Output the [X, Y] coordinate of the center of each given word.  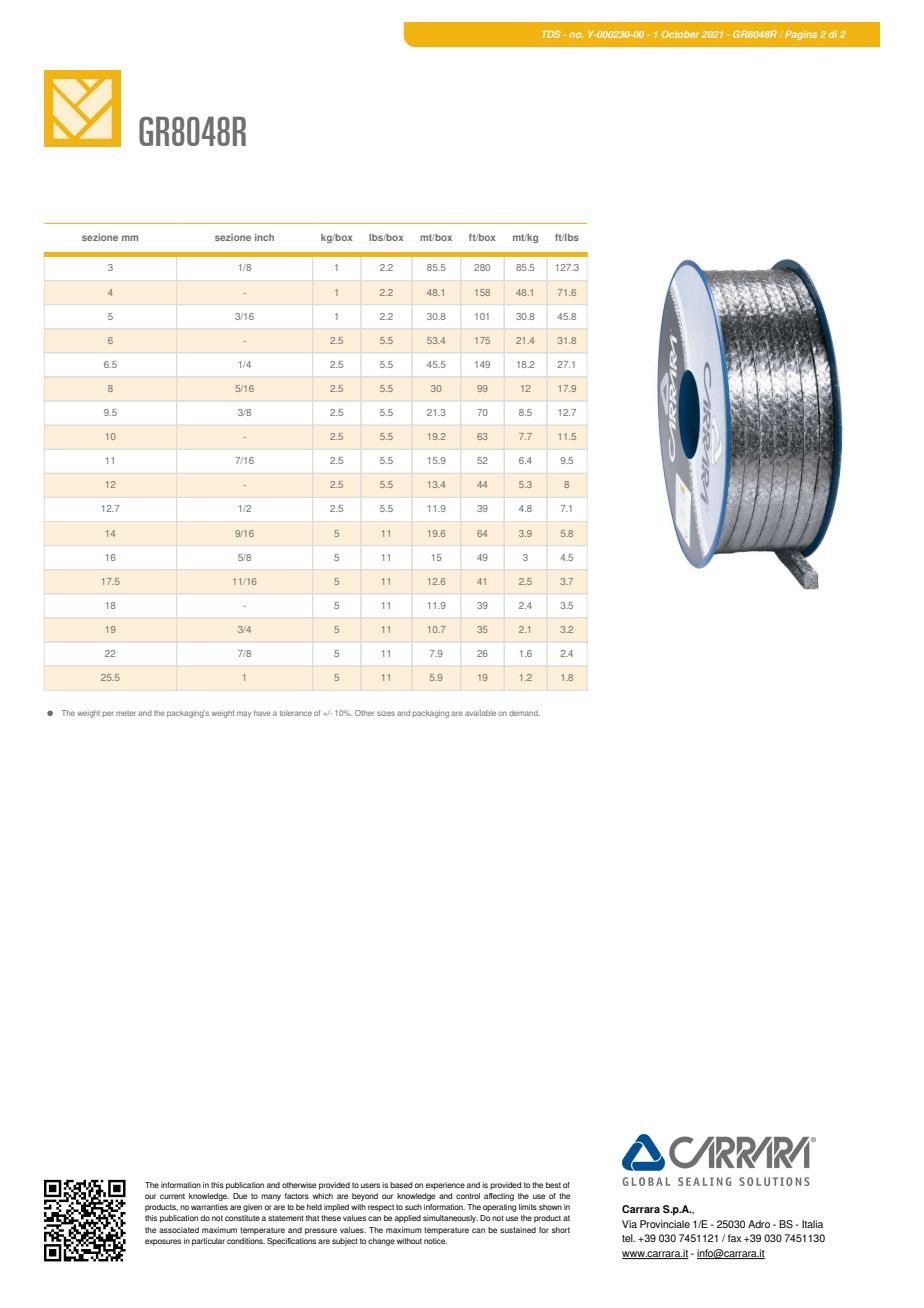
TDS [551, 34]
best [553, 1185]
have [262, 713]
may [244, 714]
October [680, 34]
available [480, 713]
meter [126, 713]
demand [524, 713]
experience [445, 1186]
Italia [812, 1224]
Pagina [801, 35]
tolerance [296, 713]
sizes [386, 713]
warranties [209, 1207]
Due [240, 1196]
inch [264, 237]
